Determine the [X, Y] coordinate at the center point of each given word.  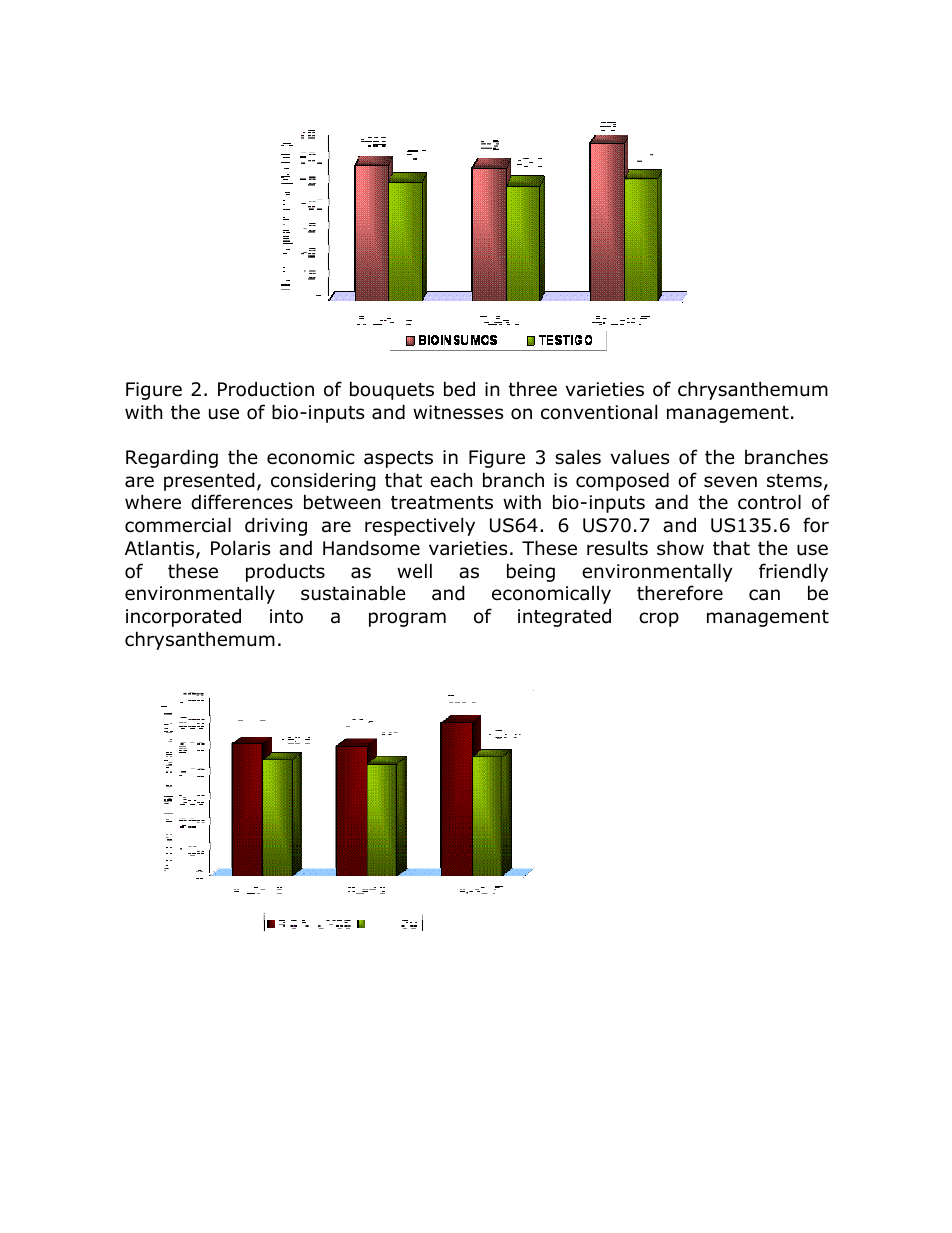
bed [459, 389]
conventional [599, 412]
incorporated [183, 617]
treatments [442, 503]
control [769, 502]
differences [242, 502]
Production [266, 389]
